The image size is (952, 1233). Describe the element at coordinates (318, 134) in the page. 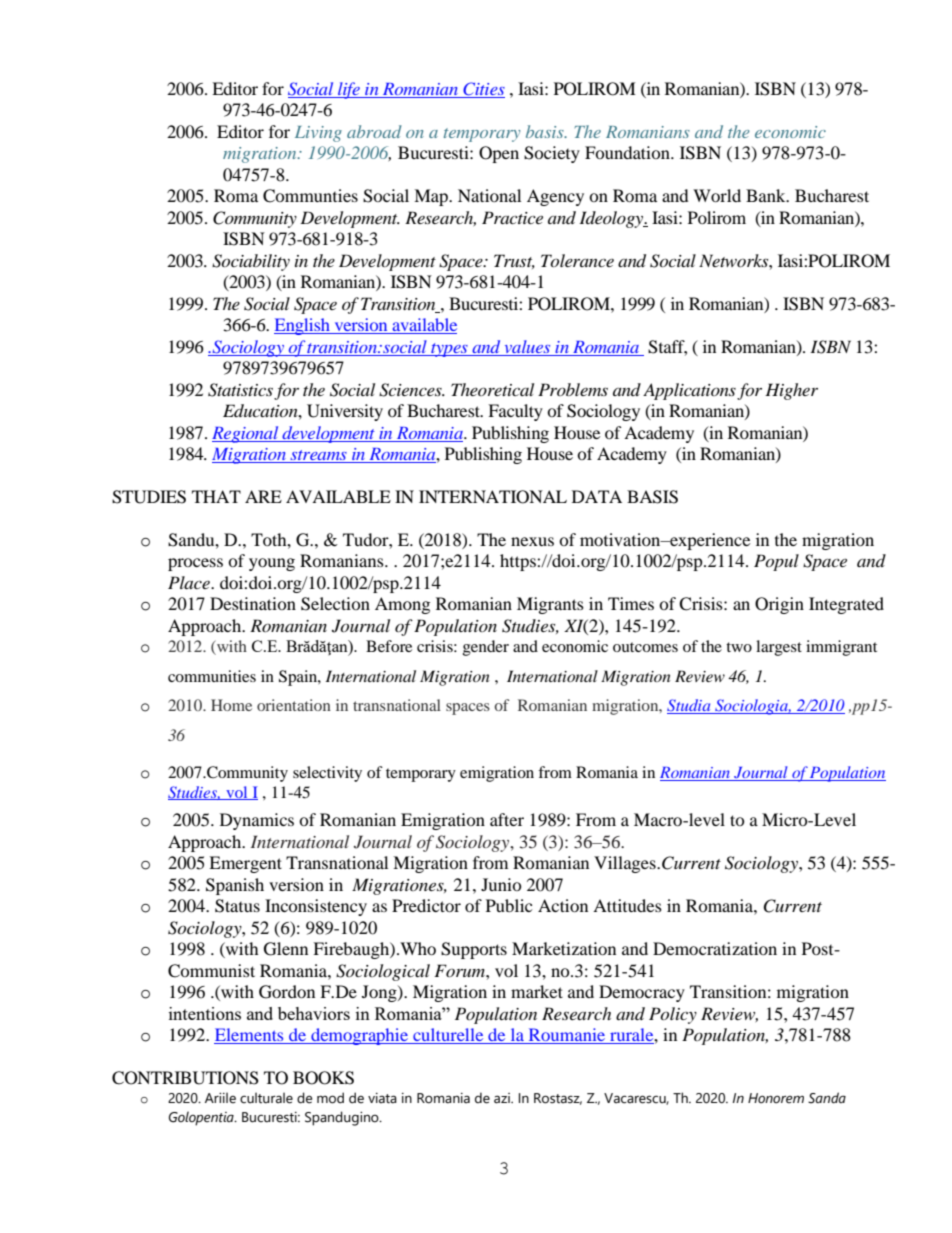

I see `Living` at that location.
